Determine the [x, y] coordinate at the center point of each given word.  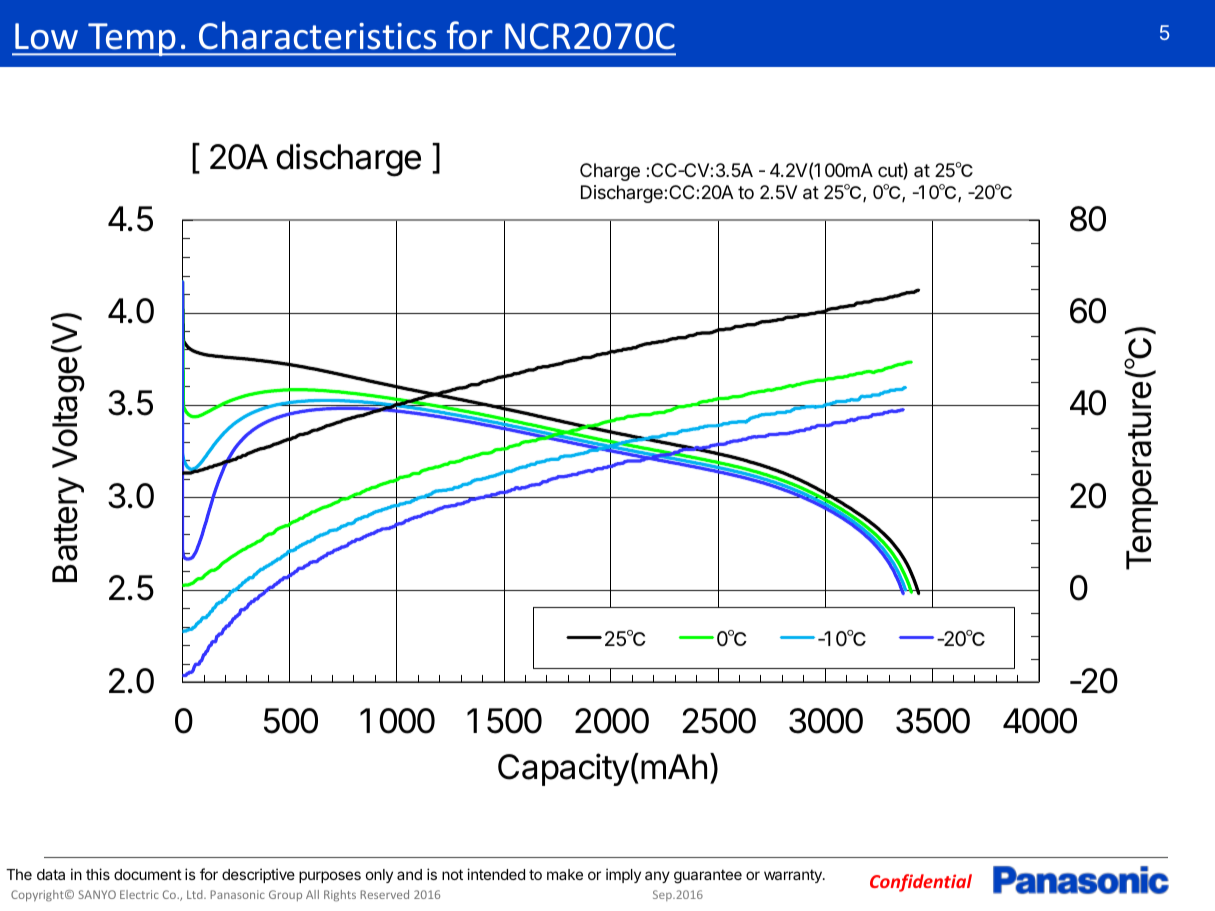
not [452, 874]
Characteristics [317, 35]
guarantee [708, 876]
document [148, 874]
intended [496, 874]
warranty [794, 876]
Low [46, 36]
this [98, 874]
